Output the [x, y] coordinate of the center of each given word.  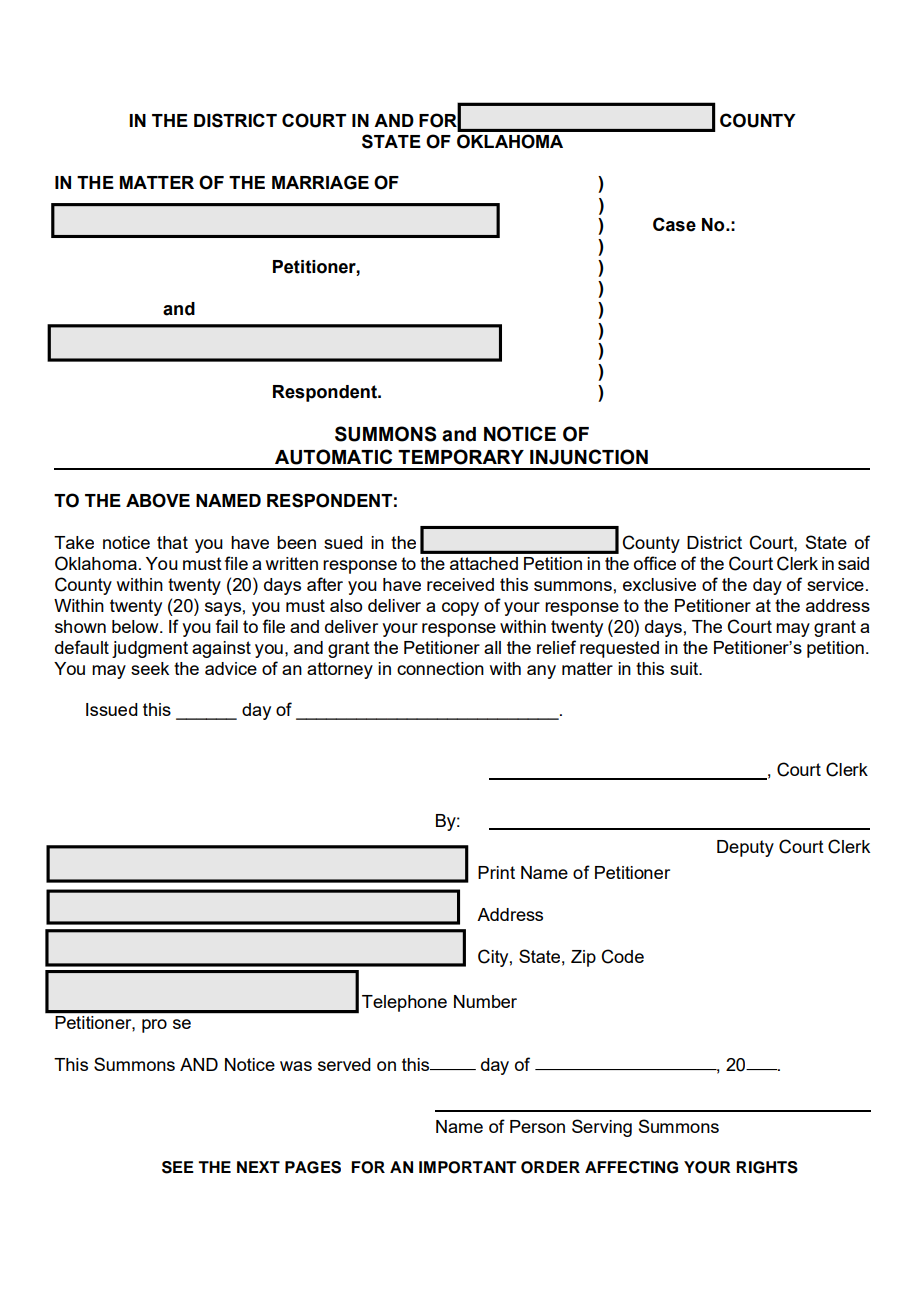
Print [496, 872]
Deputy [745, 848]
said [853, 563]
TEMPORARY [461, 457]
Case [674, 224]
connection [440, 668]
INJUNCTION [589, 457]
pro [154, 1026]
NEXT [258, 1167]
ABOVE [158, 500]
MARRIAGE [320, 182]
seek [150, 668]
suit [685, 668]
